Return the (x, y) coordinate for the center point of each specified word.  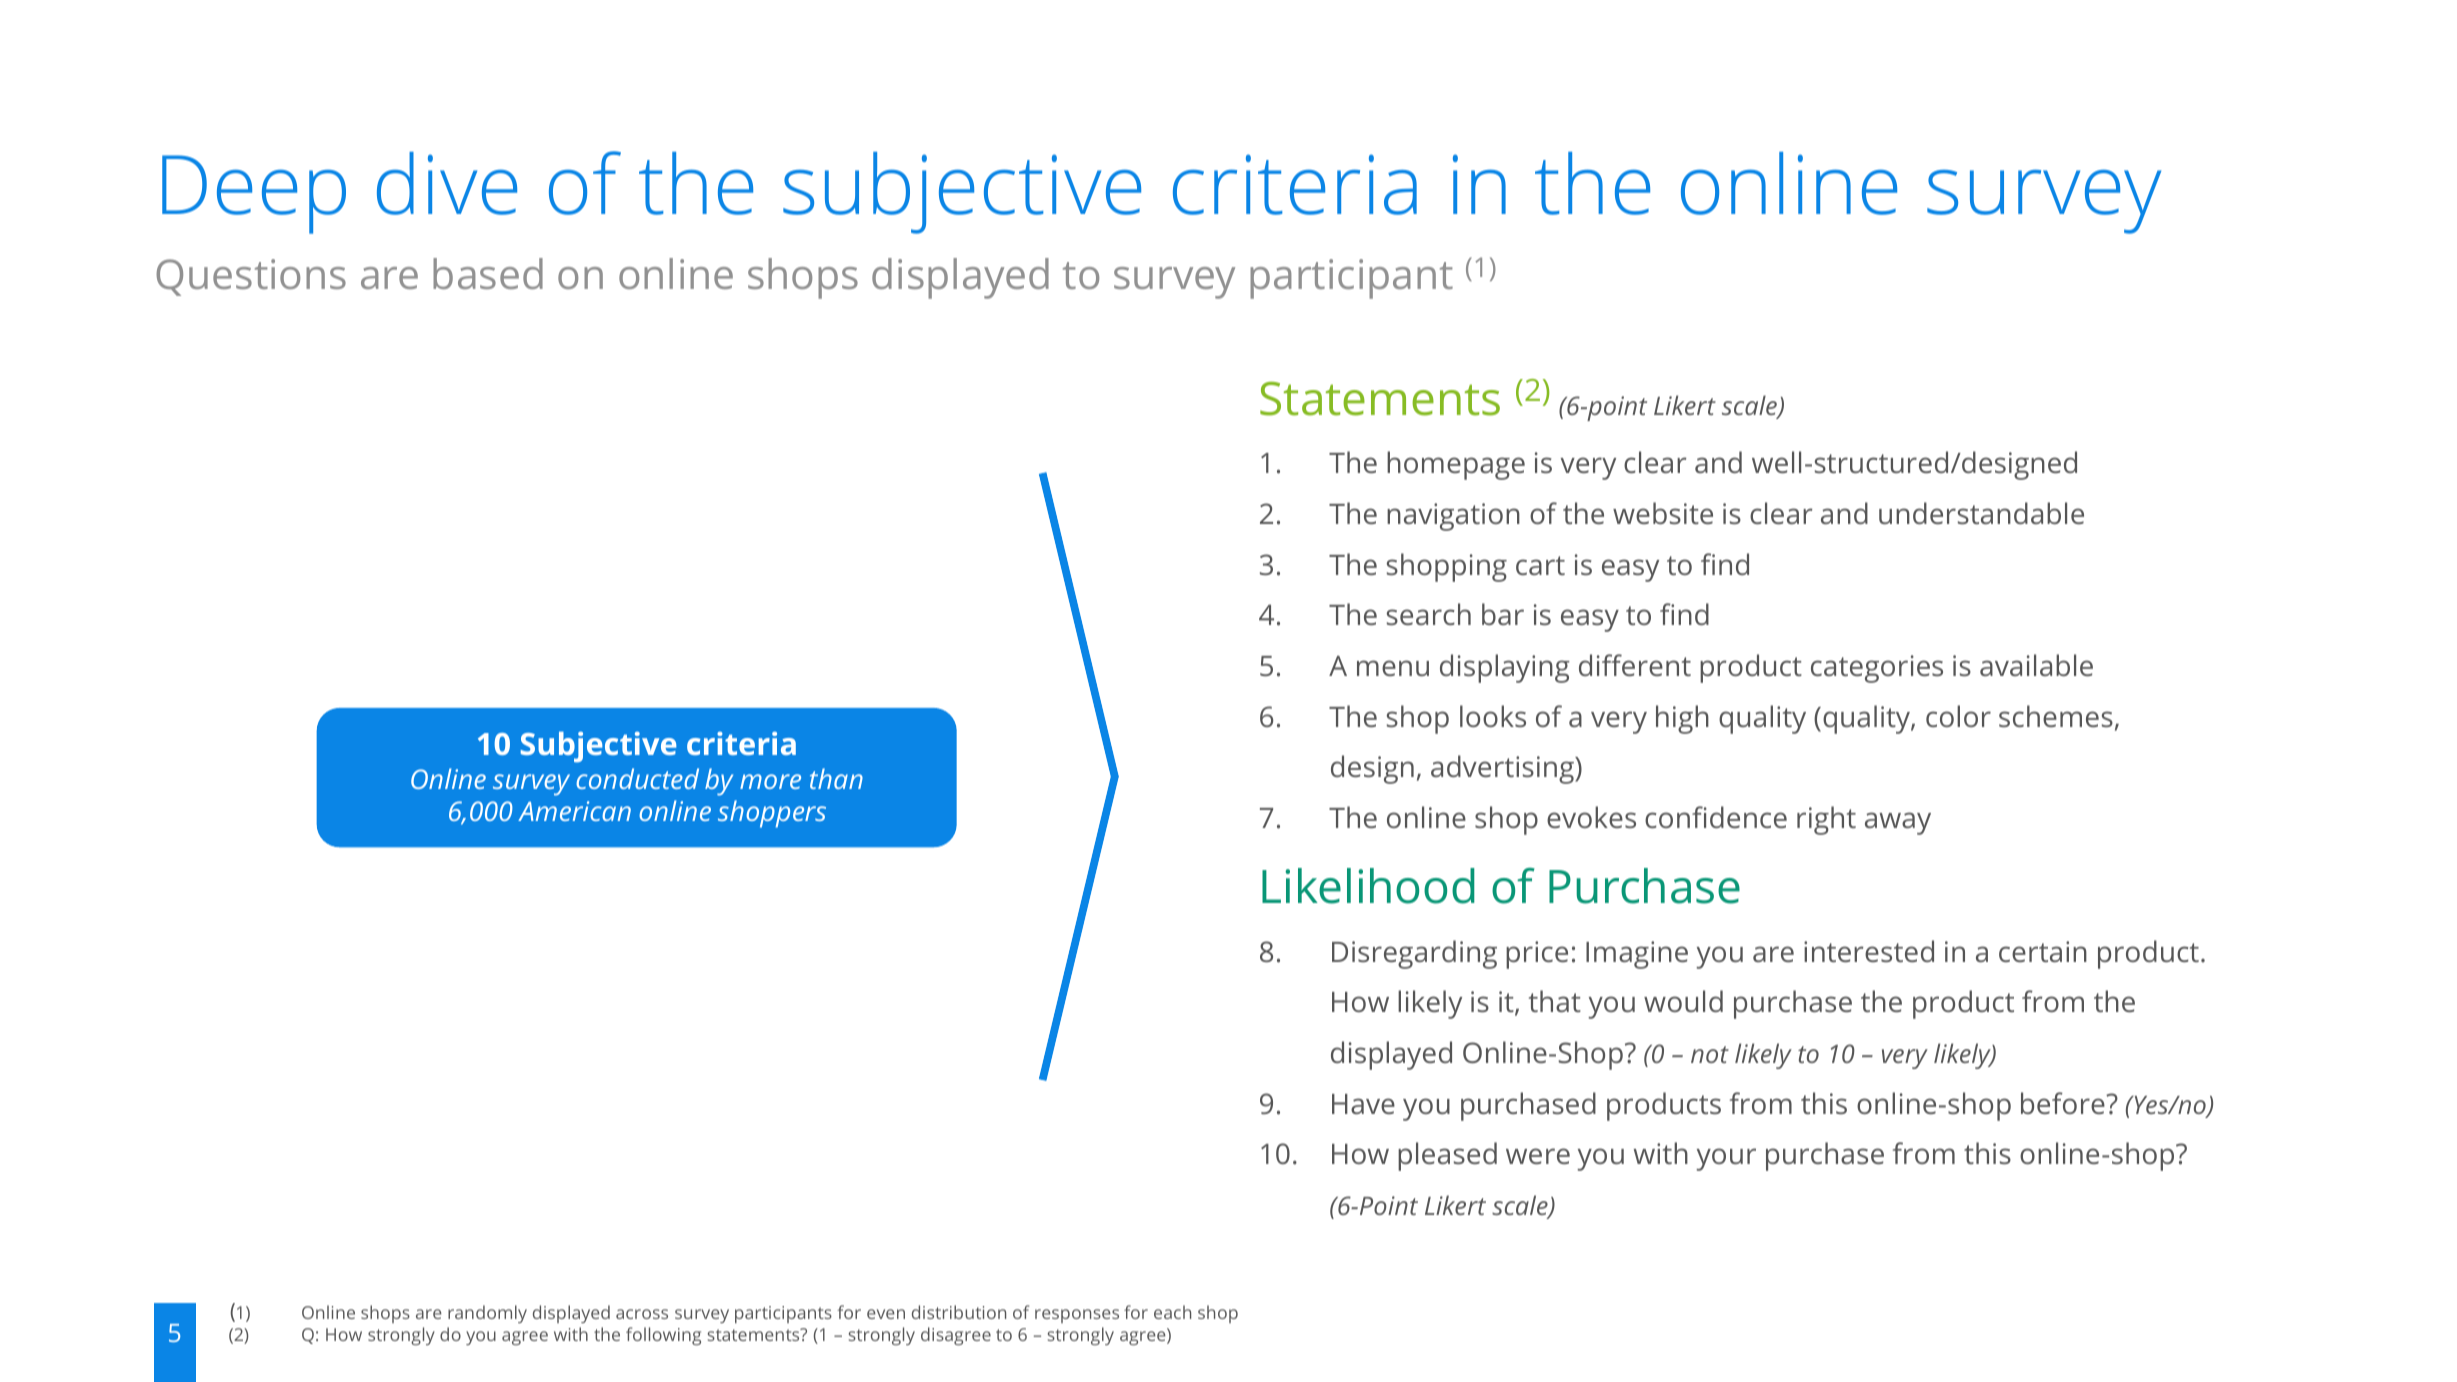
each (1172, 1312)
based (488, 273)
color (1958, 716)
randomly (487, 1314)
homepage (1456, 465)
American (574, 811)
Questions (251, 277)
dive (447, 183)
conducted (637, 778)
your (1726, 1159)
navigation (1453, 517)
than (836, 778)
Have (1363, 1104)
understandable (1981, 513)
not (1710, 1054)
